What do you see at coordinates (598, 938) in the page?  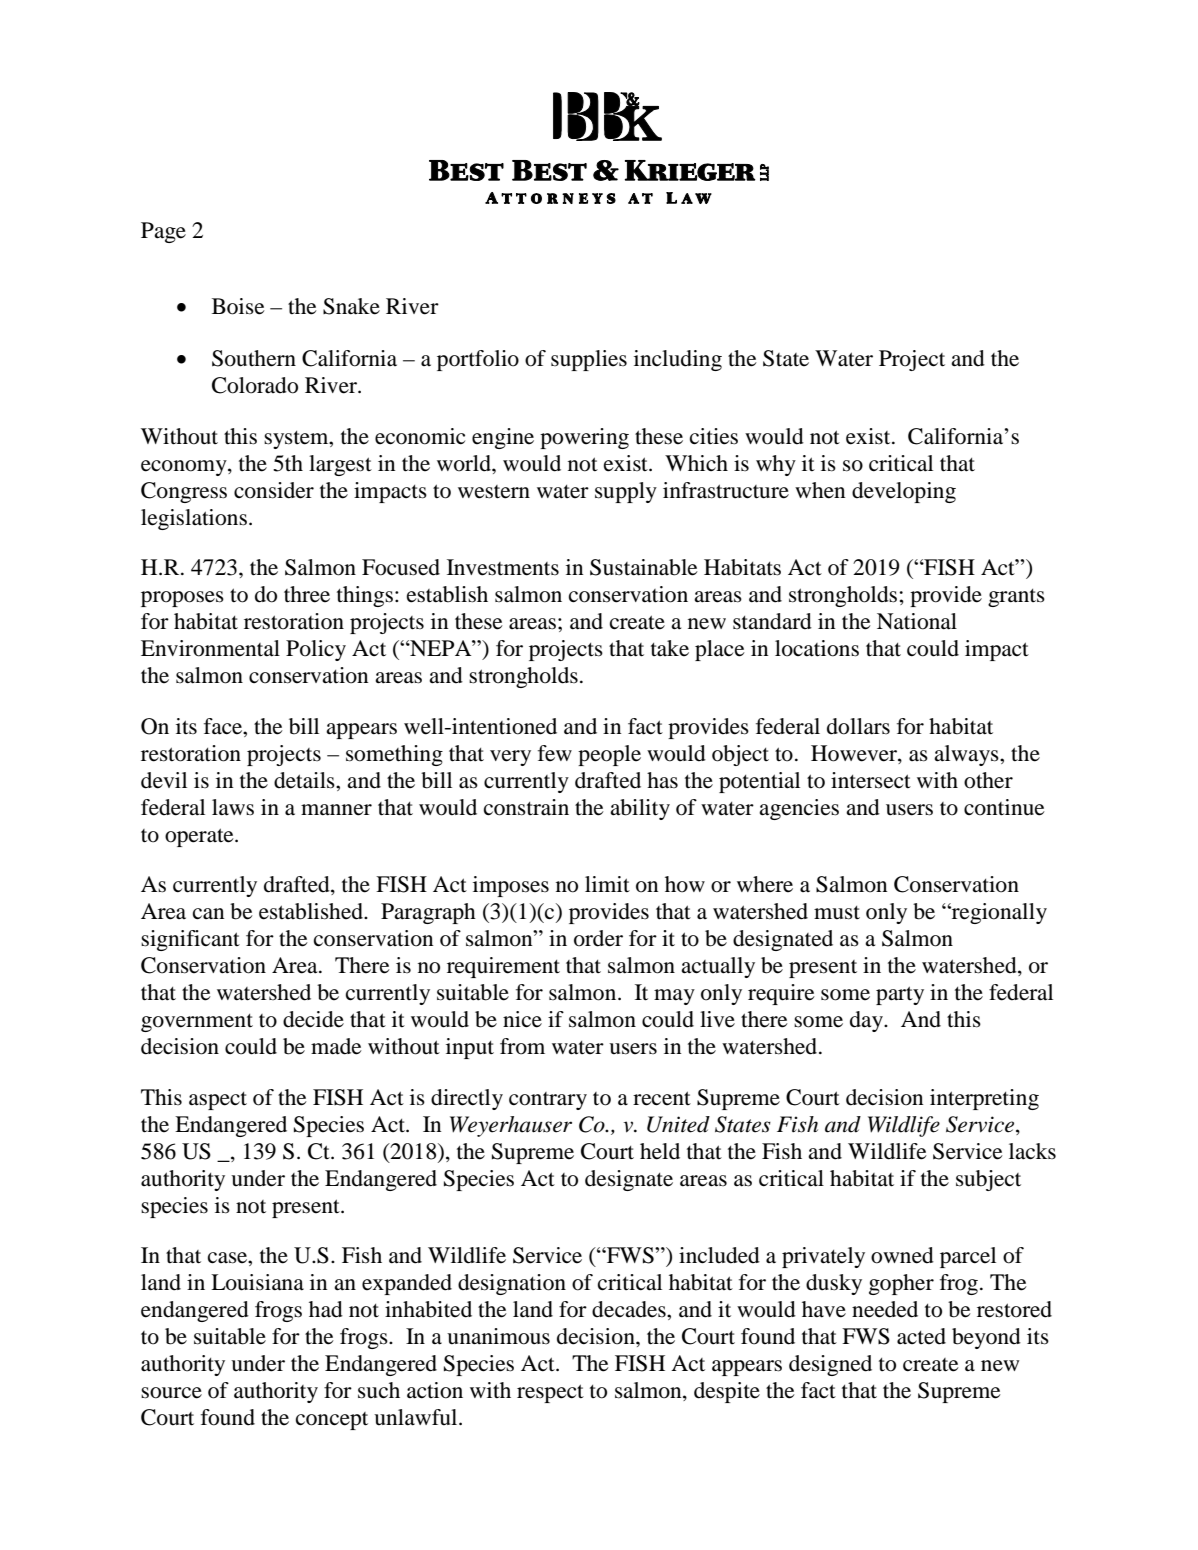 I see `order` at bounding box center [598, 938].
